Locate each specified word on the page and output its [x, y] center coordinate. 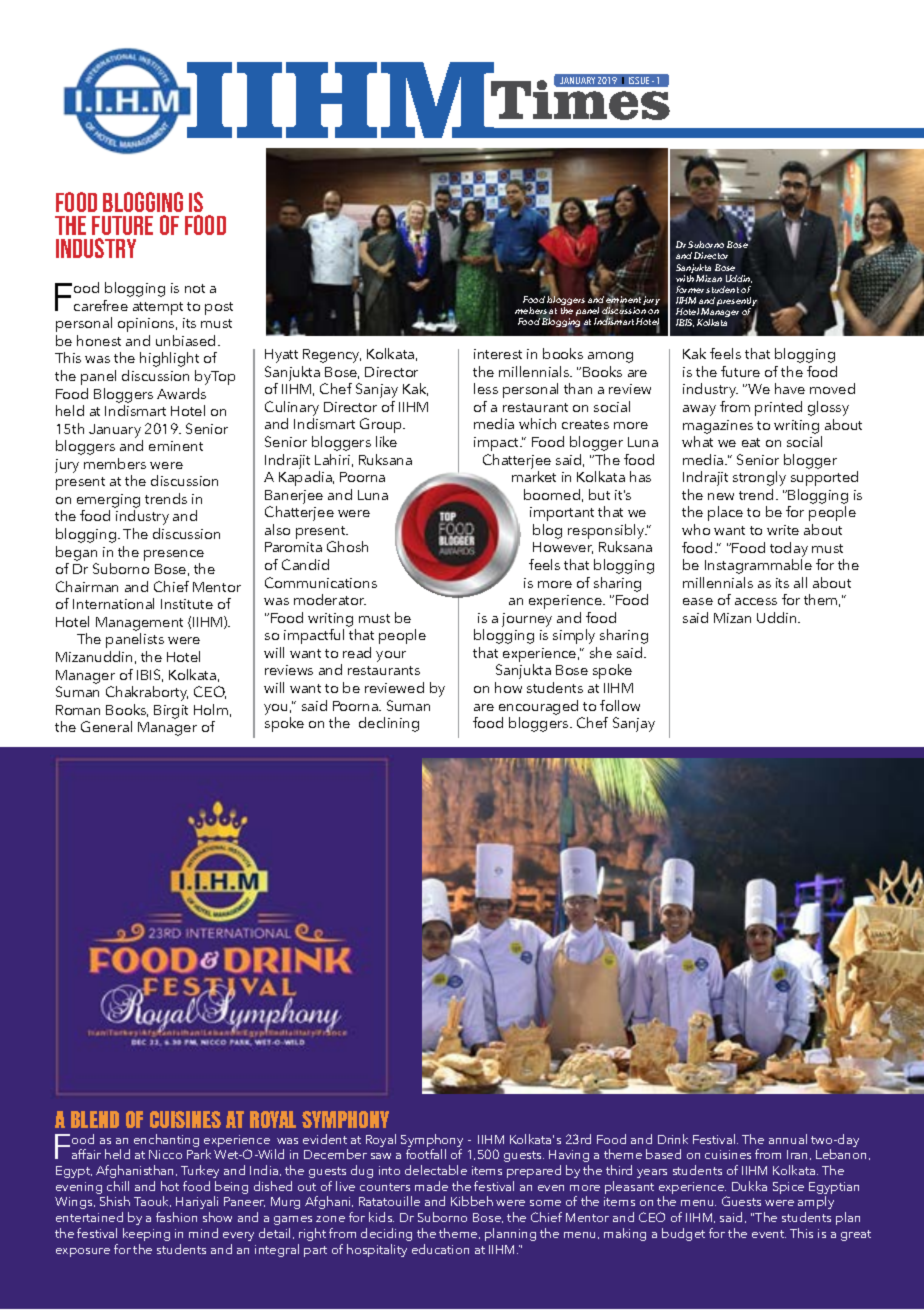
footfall [426, 1154]
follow [620, 705]
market [534, 476]
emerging [108, 501]
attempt [158, 308]
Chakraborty [147, 693]
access [756, 601]
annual [788, 1139]
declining [389, 724]
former [690, 289]
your [391, 656]
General [106, 726]
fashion [176, 1217]
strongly [759, 478]
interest [498, 354]
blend [95, 1119]
